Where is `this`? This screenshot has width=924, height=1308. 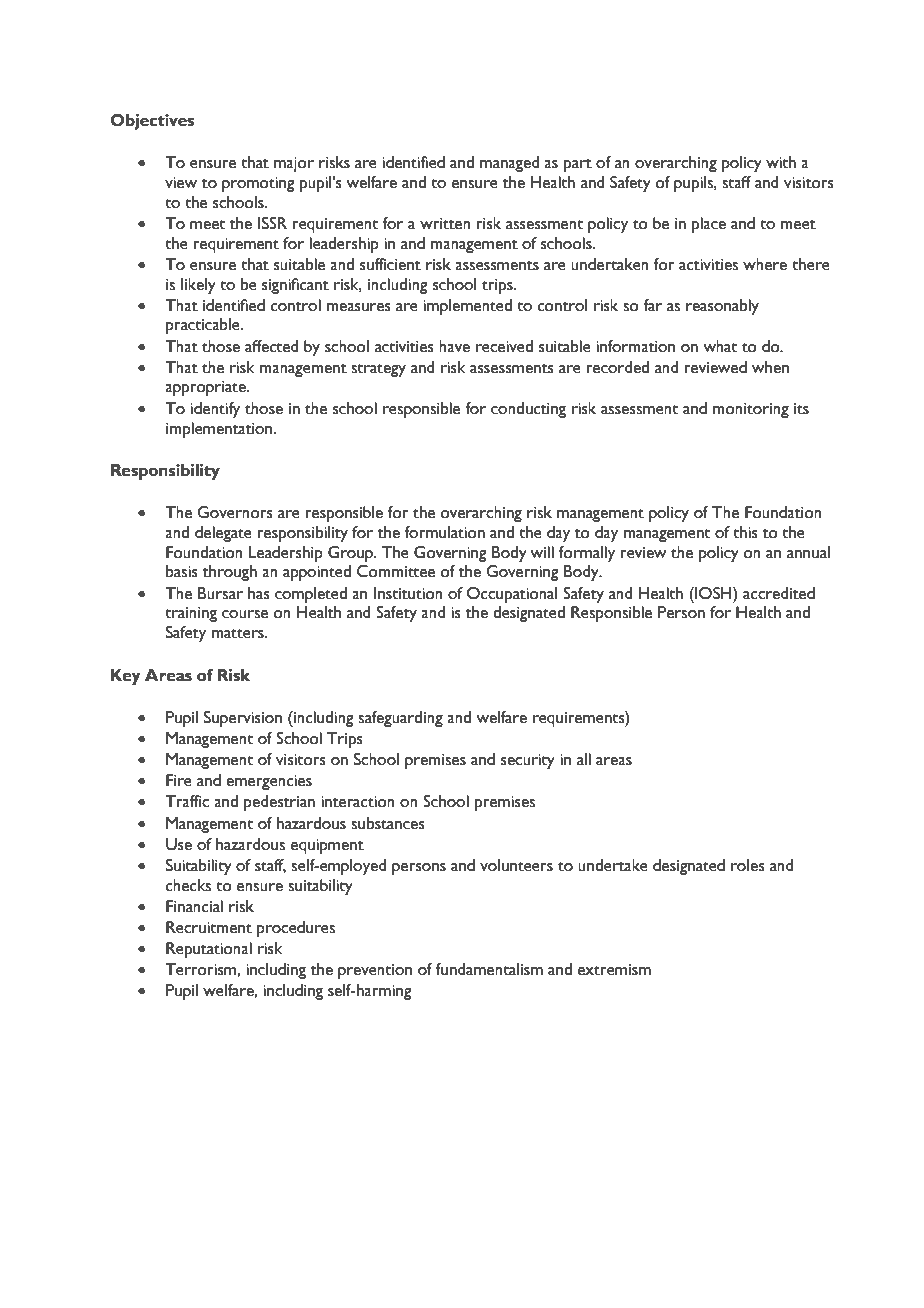 this is located at coordinates (745, 532).
